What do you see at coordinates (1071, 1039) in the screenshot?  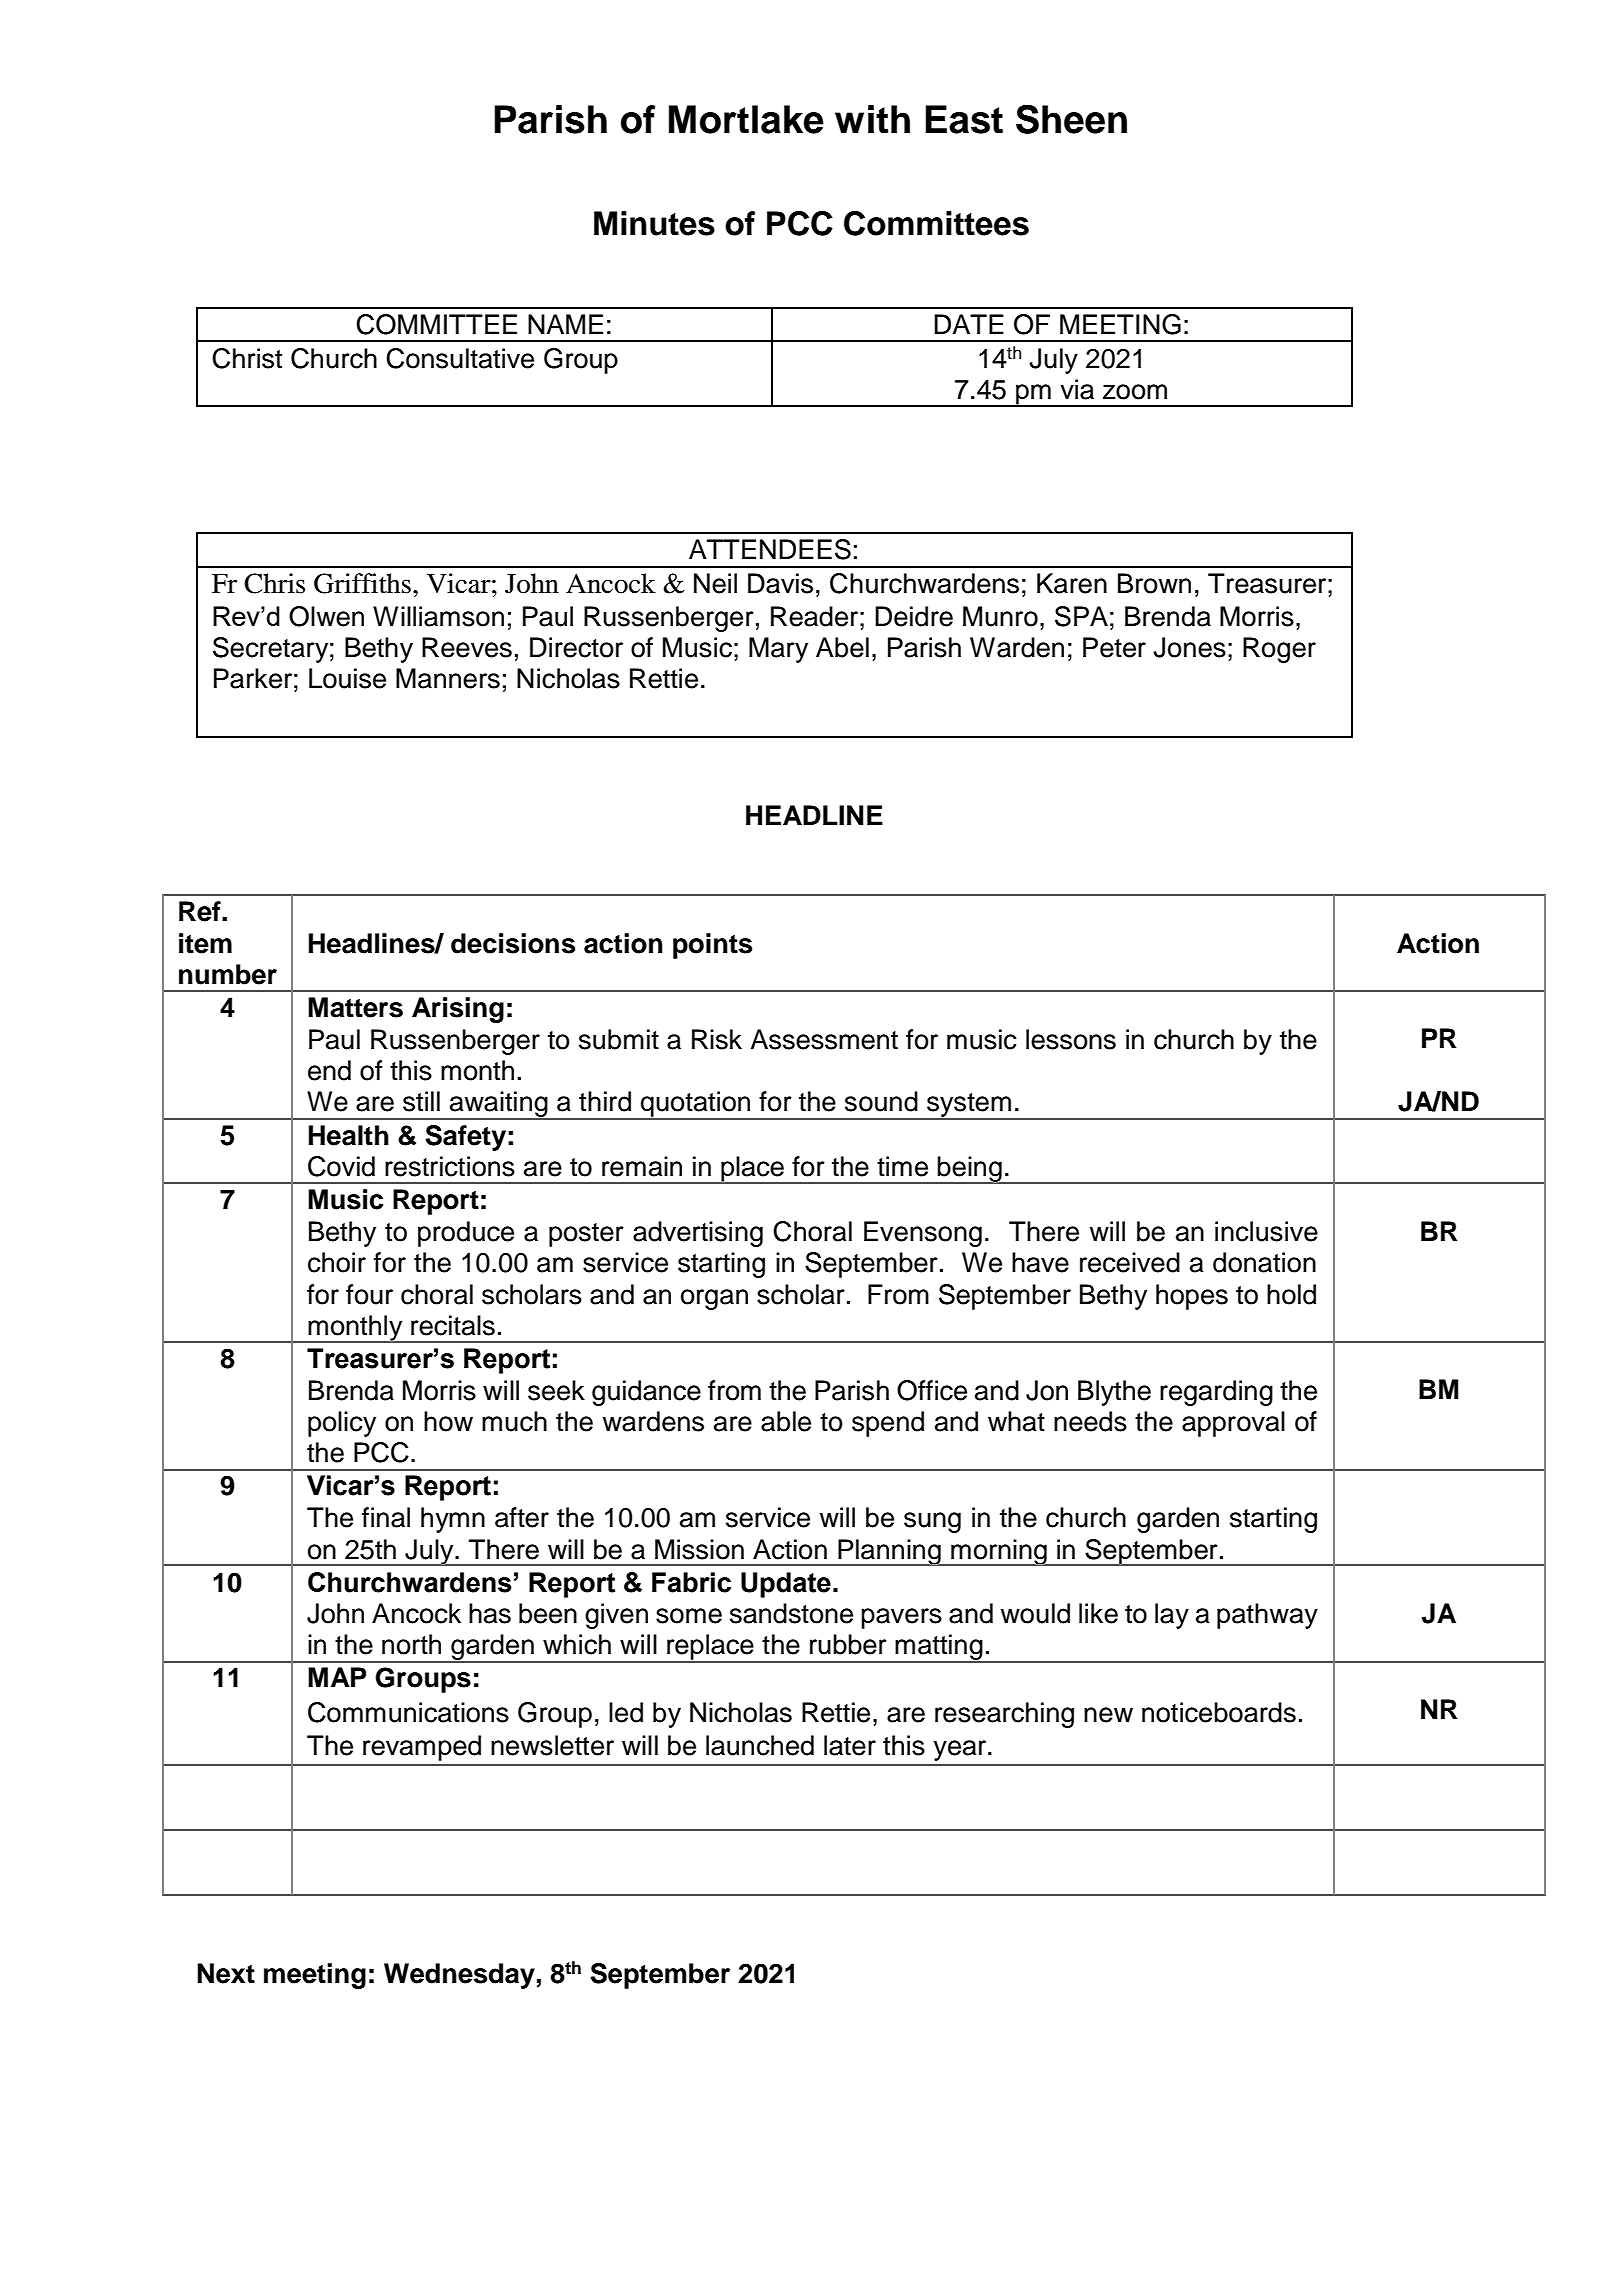 I see `lessons` at bounding box center [1071, 1039].
